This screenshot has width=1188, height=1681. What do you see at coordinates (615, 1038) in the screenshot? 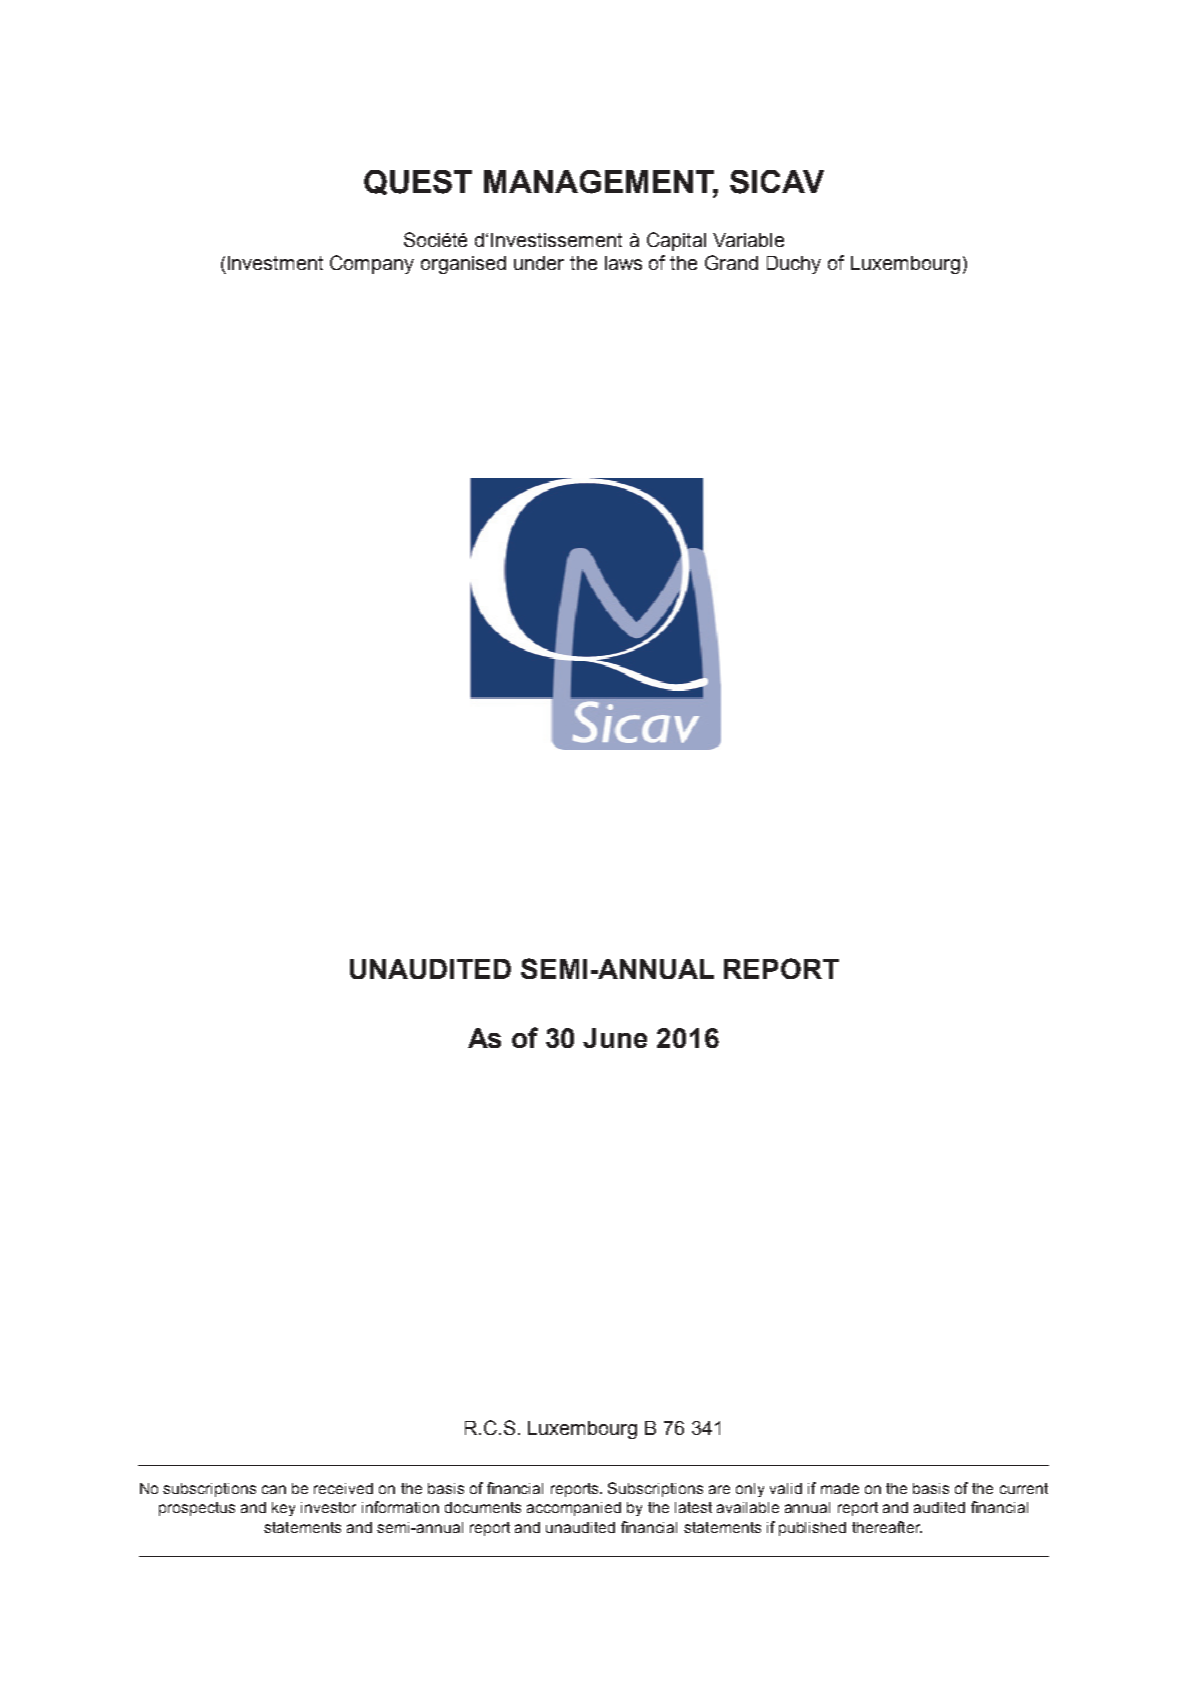
I see `June` at bounding box center [615, 1038].
